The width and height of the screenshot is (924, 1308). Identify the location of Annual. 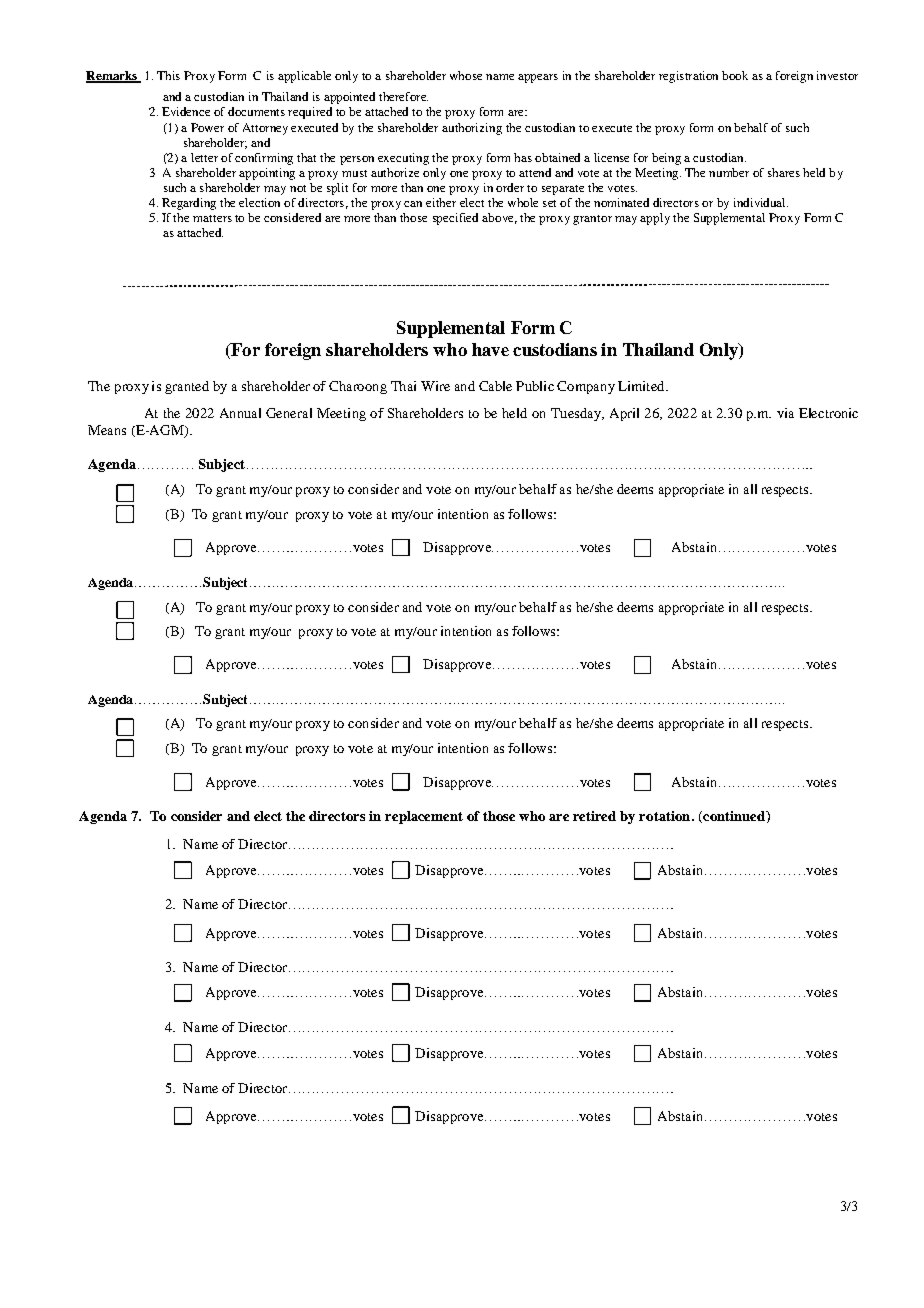
(240, 413).
